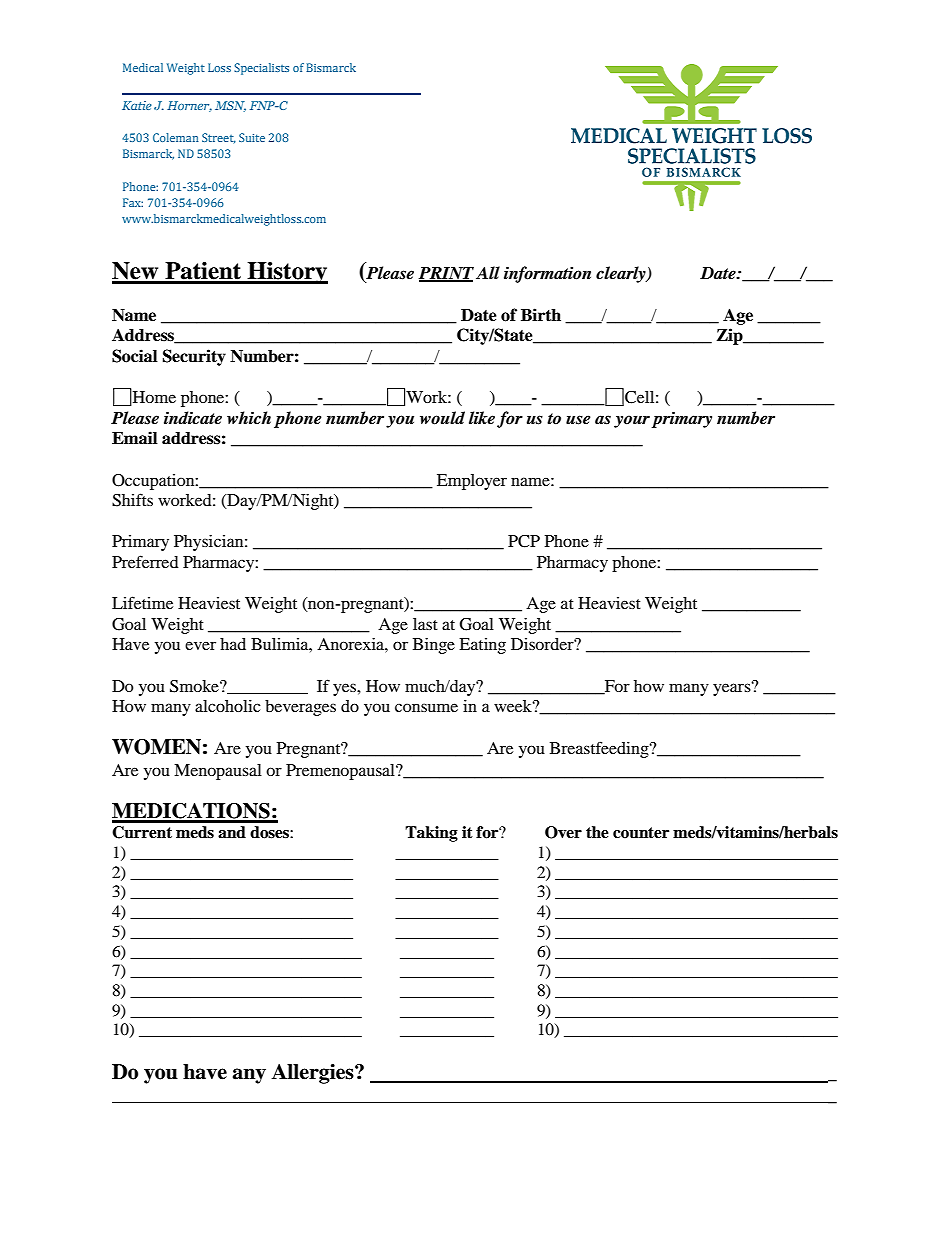 Image resolution: width=952 pixels, height=1233 pixels. What do you see at coordinates (442, 418) in the screenshot?
I see `would` at bounding box center [442, 418].
